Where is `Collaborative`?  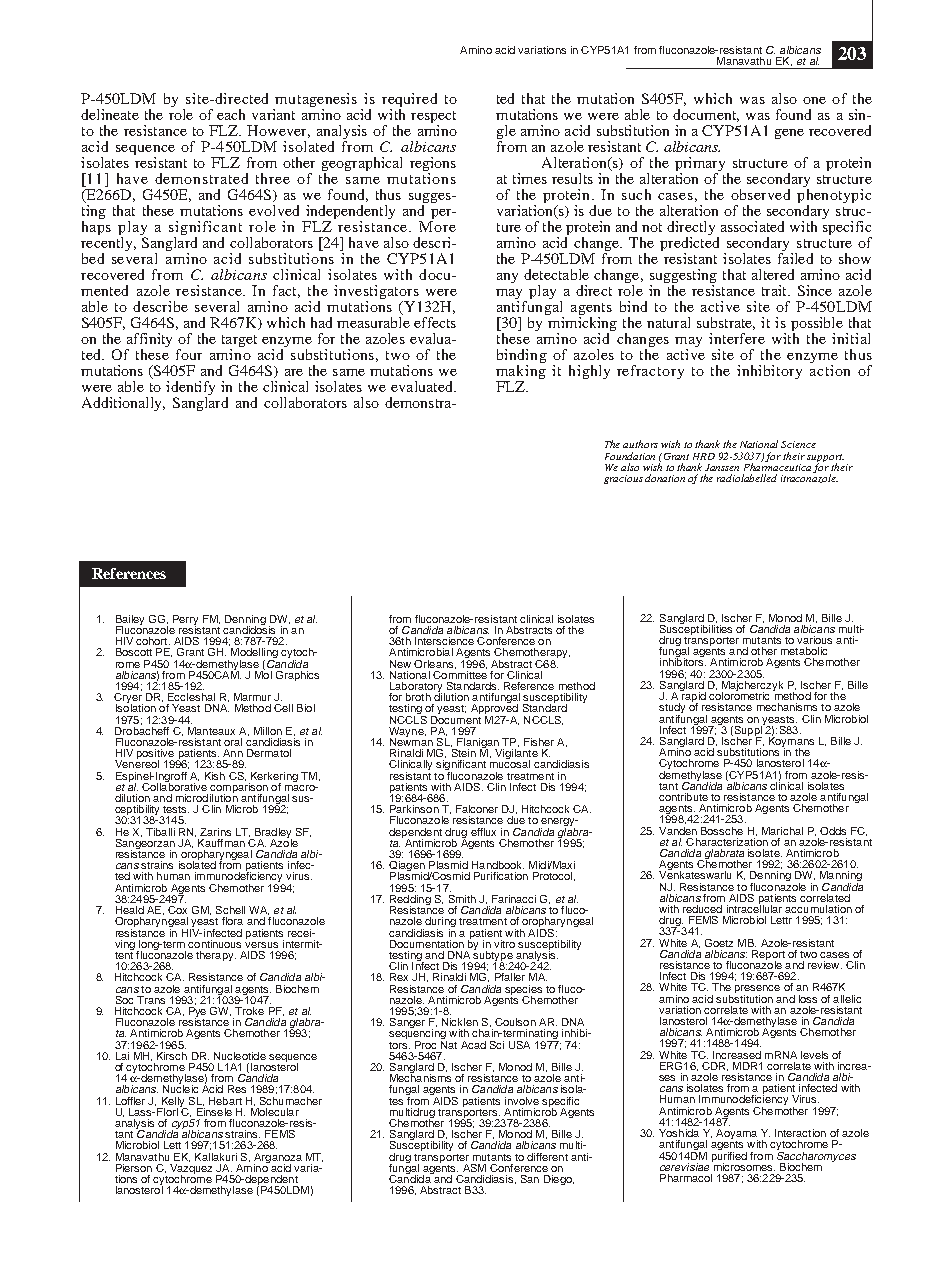
Collaborative is located at coordinates (174, 785).
